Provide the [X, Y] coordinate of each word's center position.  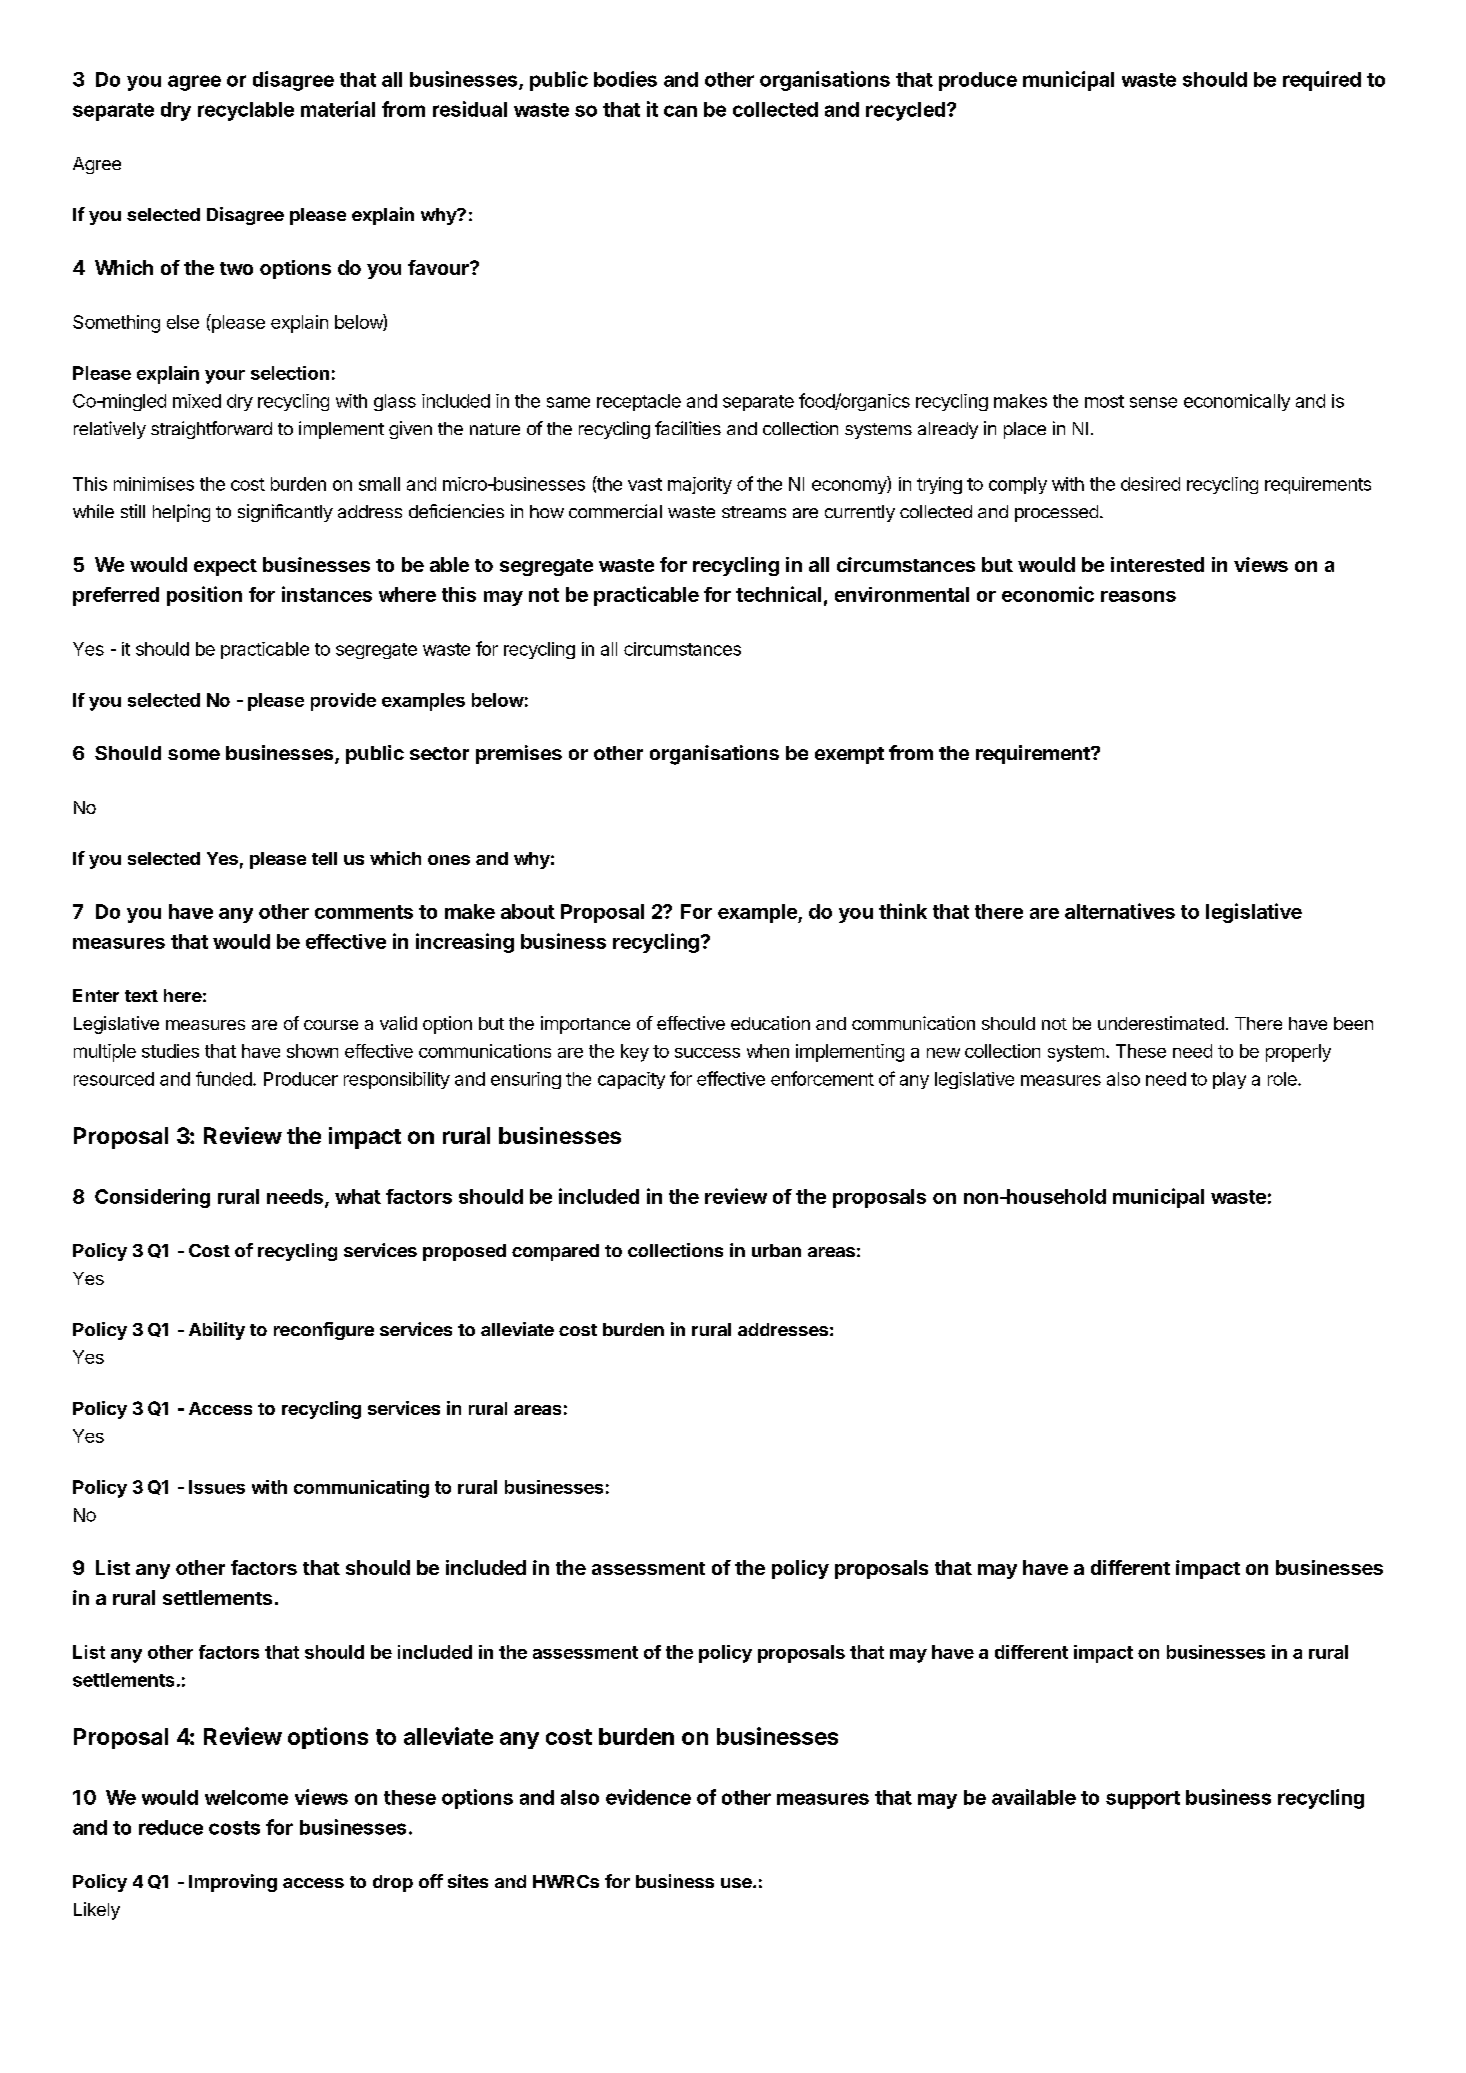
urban [776, 1250]
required [1322, 81]
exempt [849, 755]
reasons [1138, 596]
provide [343, 702]
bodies [625, 79]
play [1229, 1080]
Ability [217, 1331]
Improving [233, 1883]
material [338, 109]
